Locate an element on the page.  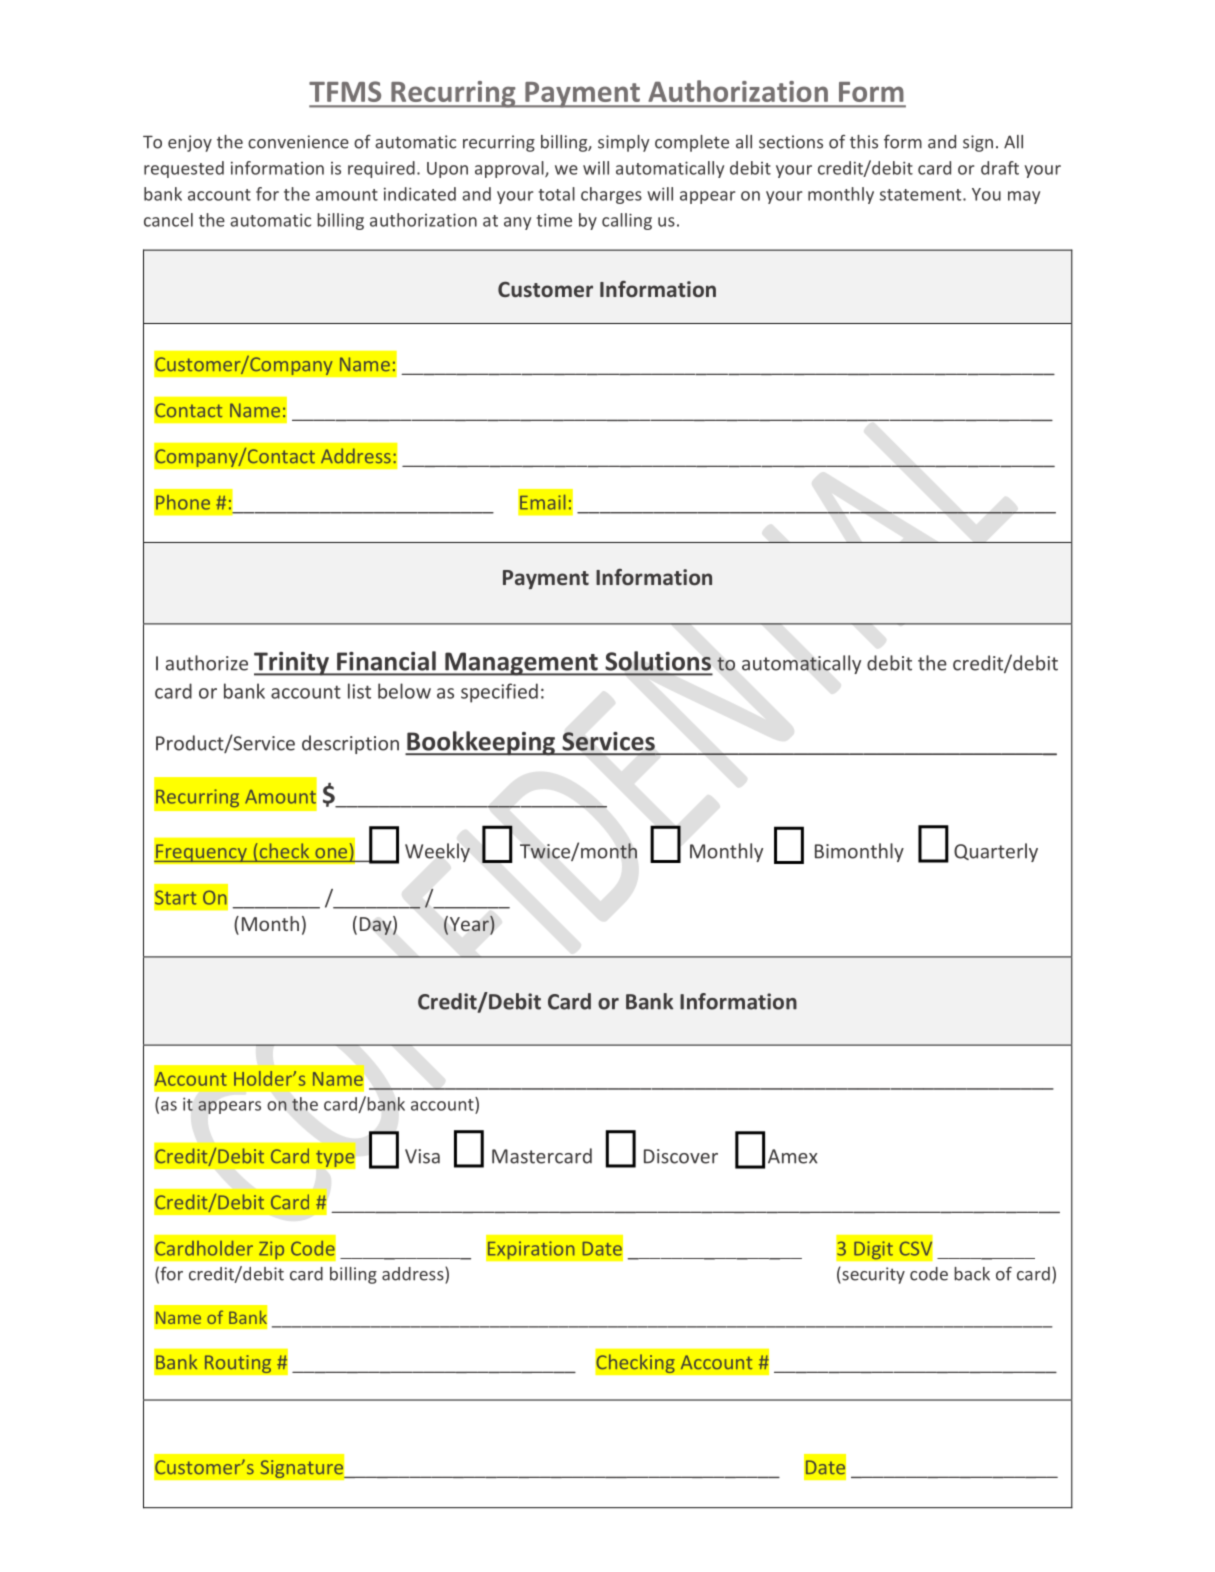
Phone is located at coordinates (183, 502).
